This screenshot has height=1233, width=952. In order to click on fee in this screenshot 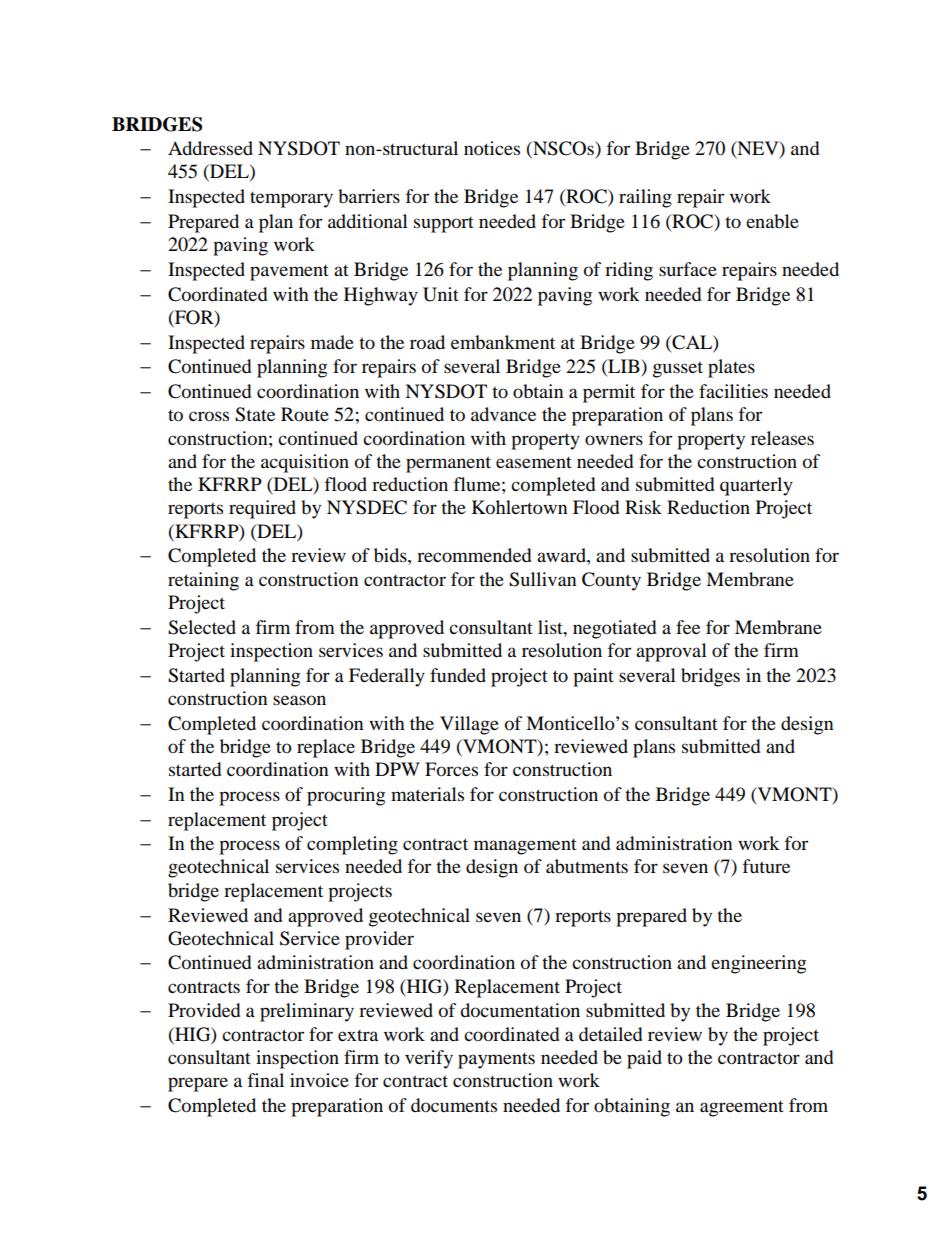, I will do `click(688, 627)`.
